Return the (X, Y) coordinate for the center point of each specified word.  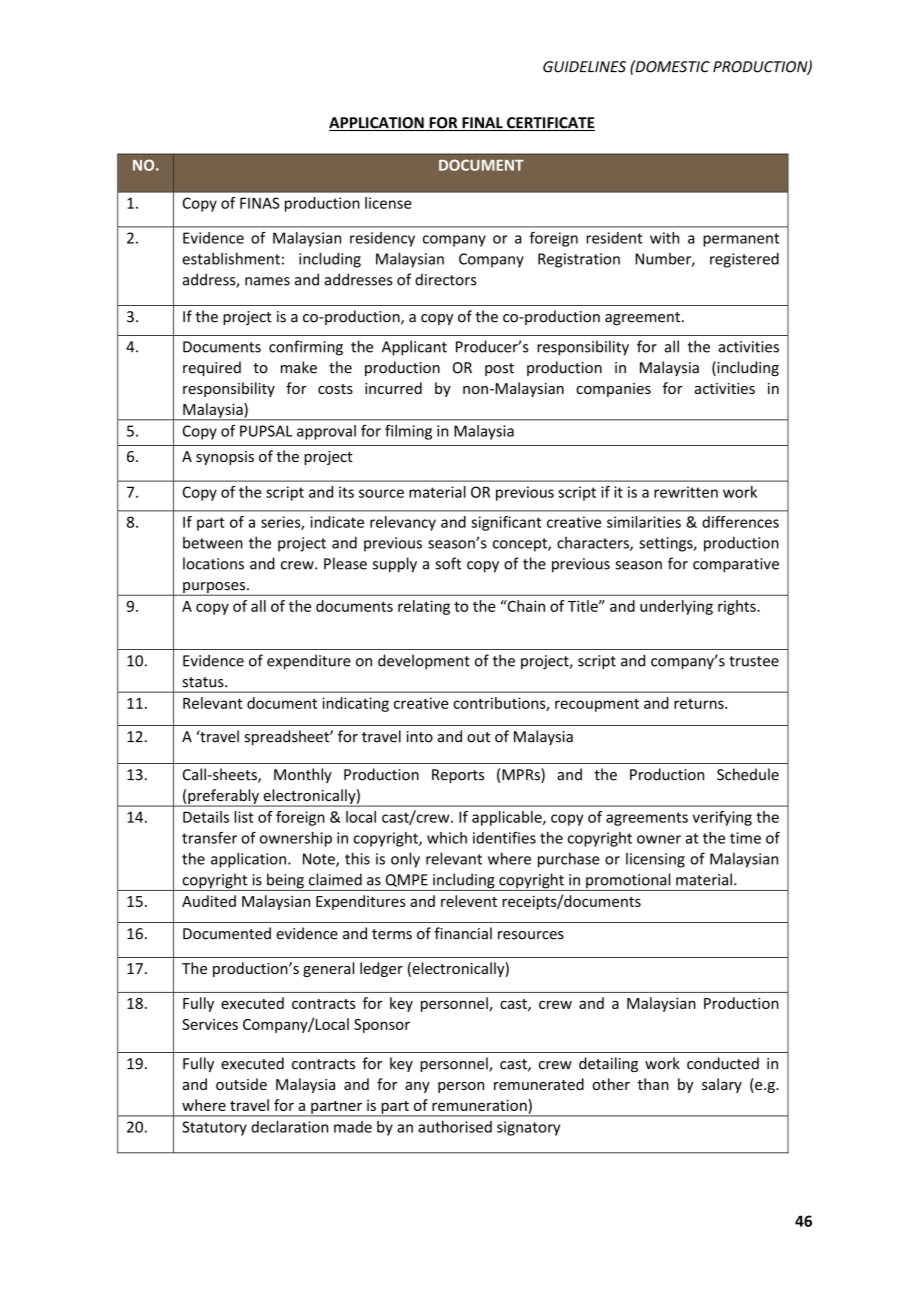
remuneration (480, 1106)
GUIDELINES (584, 67)
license (388, 203)
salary (722, 1085)
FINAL (482, 124)
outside (241, 1084)
